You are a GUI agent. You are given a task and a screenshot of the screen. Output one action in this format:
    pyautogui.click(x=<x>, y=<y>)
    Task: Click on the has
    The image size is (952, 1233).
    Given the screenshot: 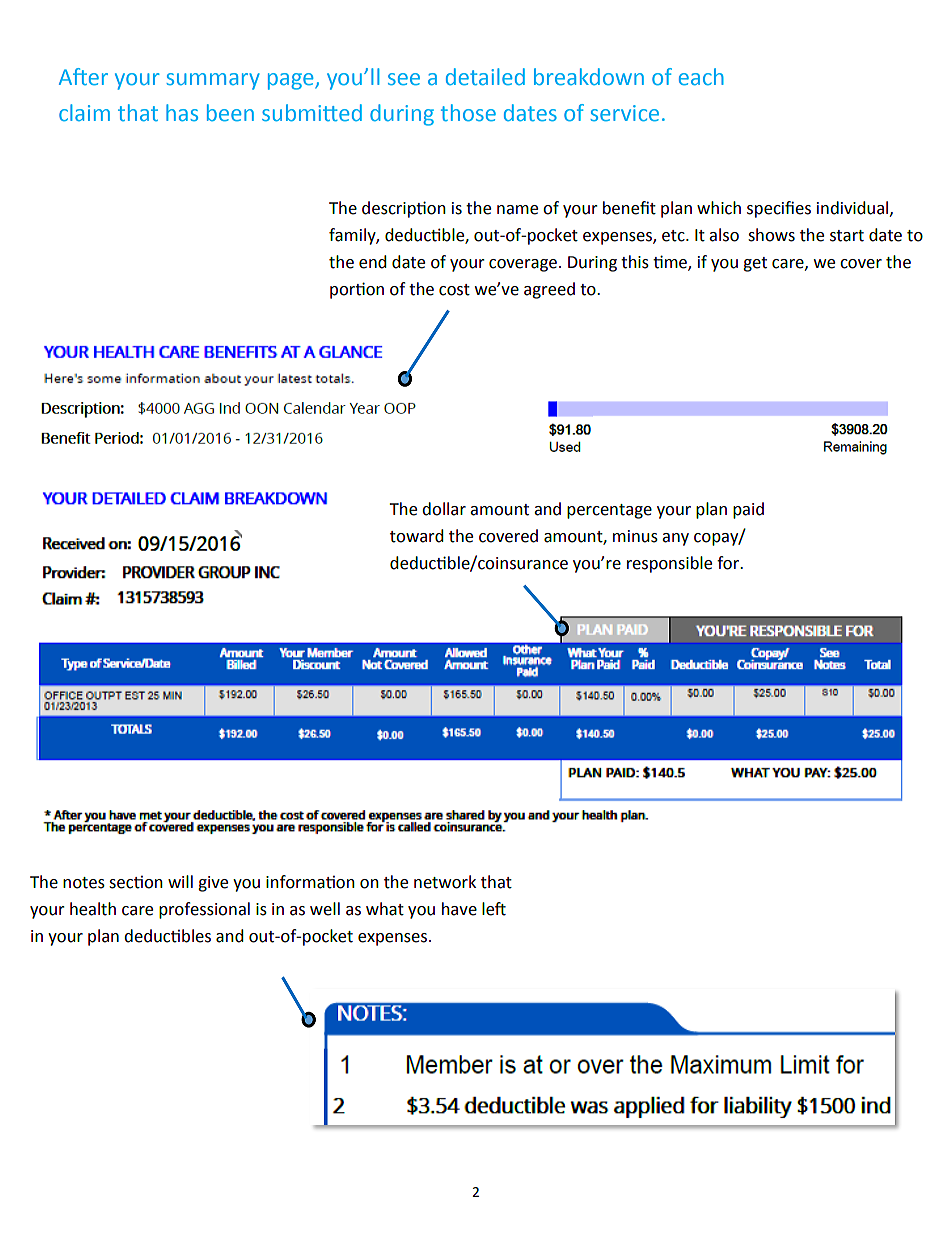 What is the action you would take?
    pyautogui.click(x=182, y=112)
